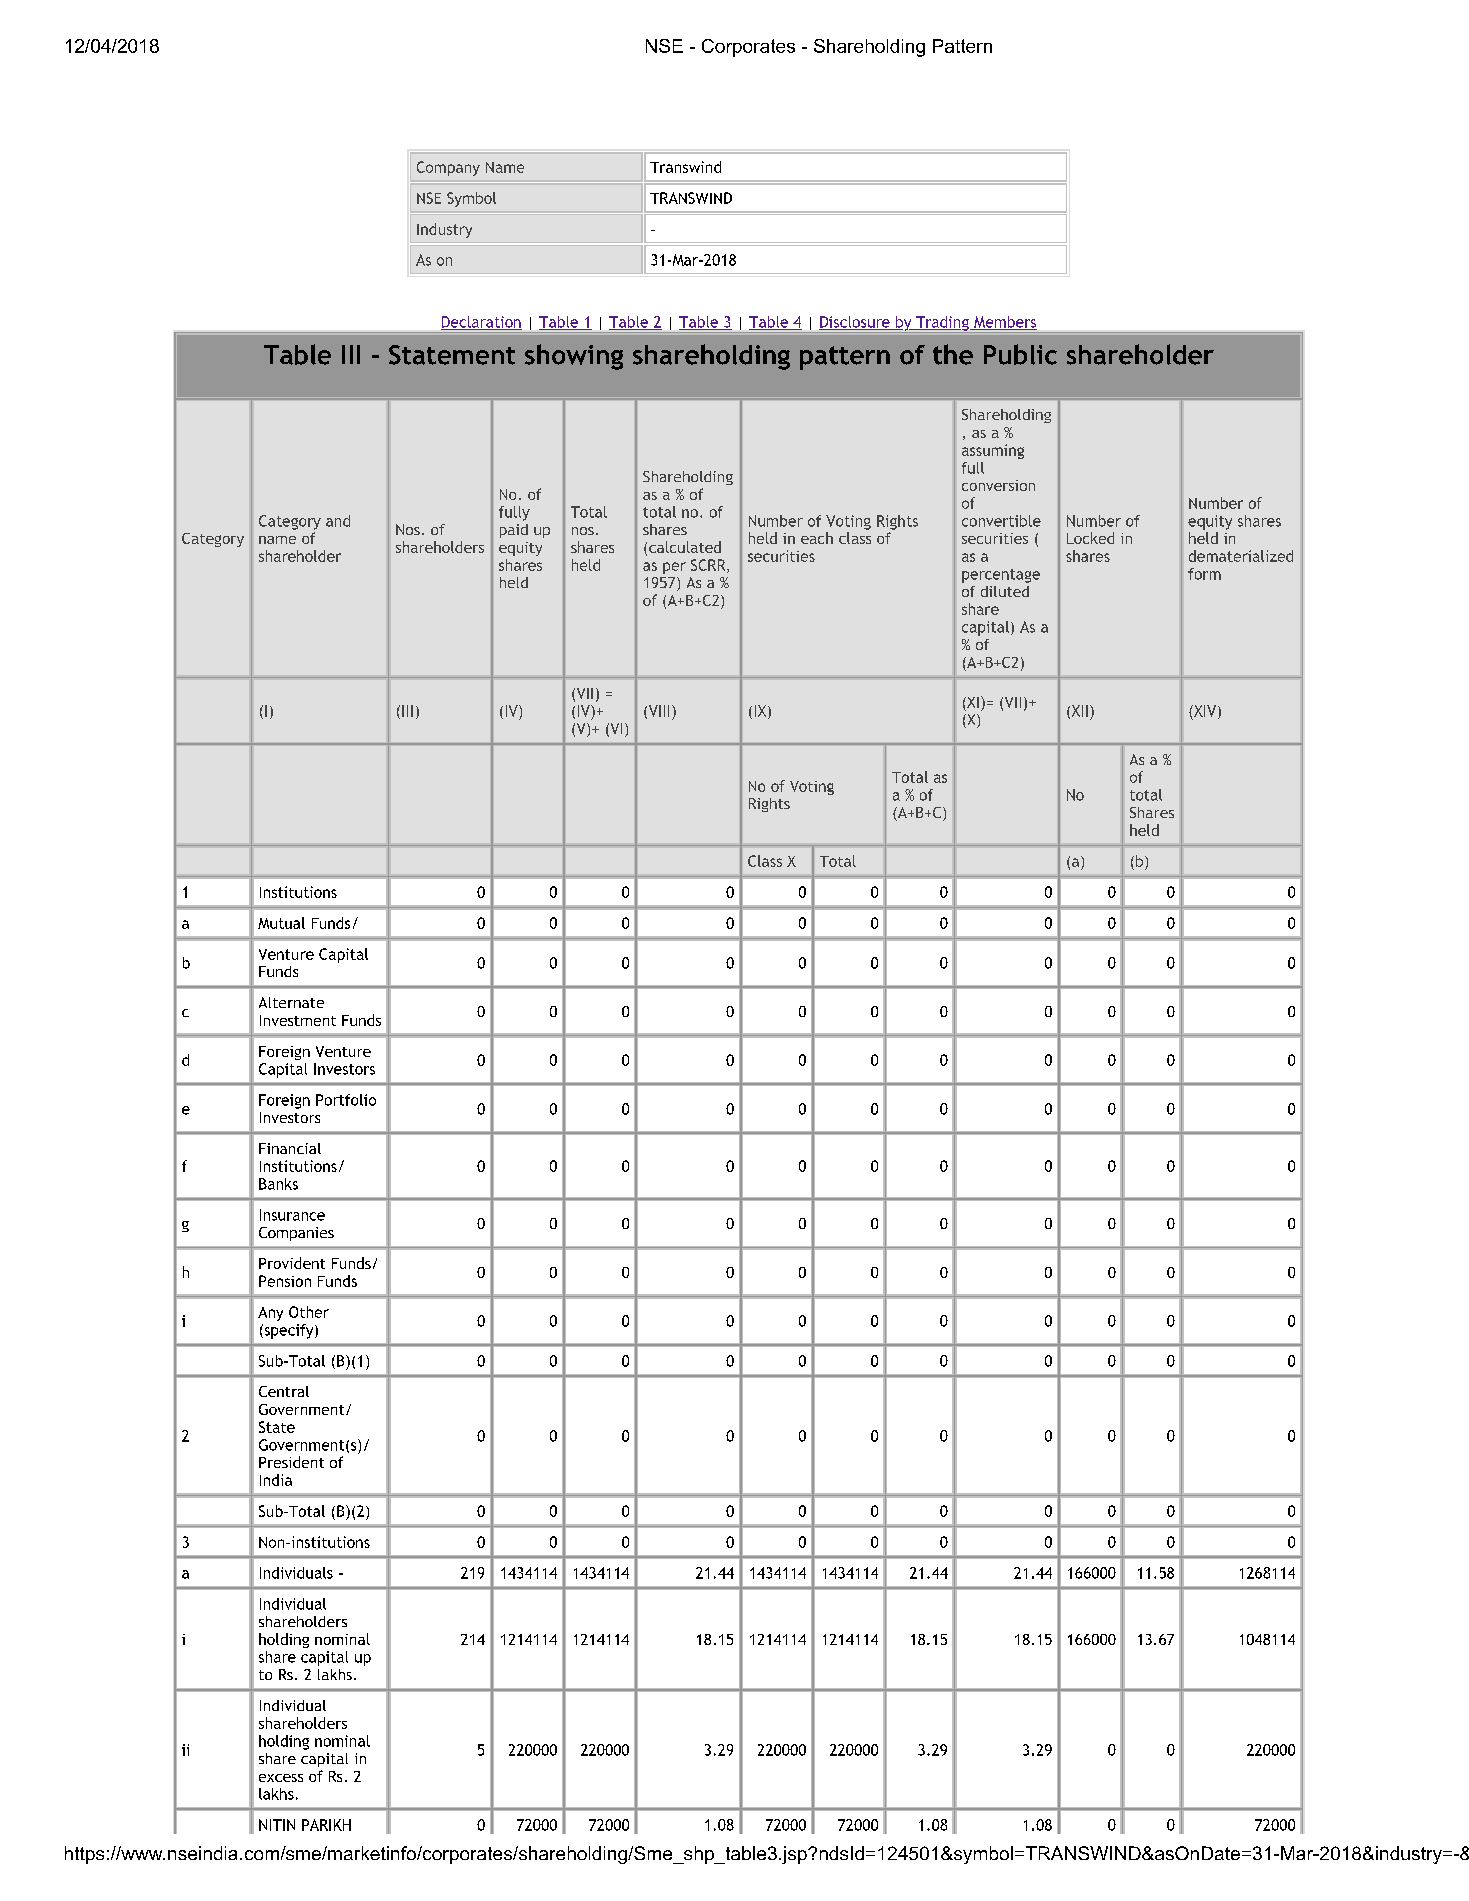 The height and width of the screenshot is (1901, 1469). Describe the element at coordinates (448, 168) in the screenshot. I see `Company` at that location.
